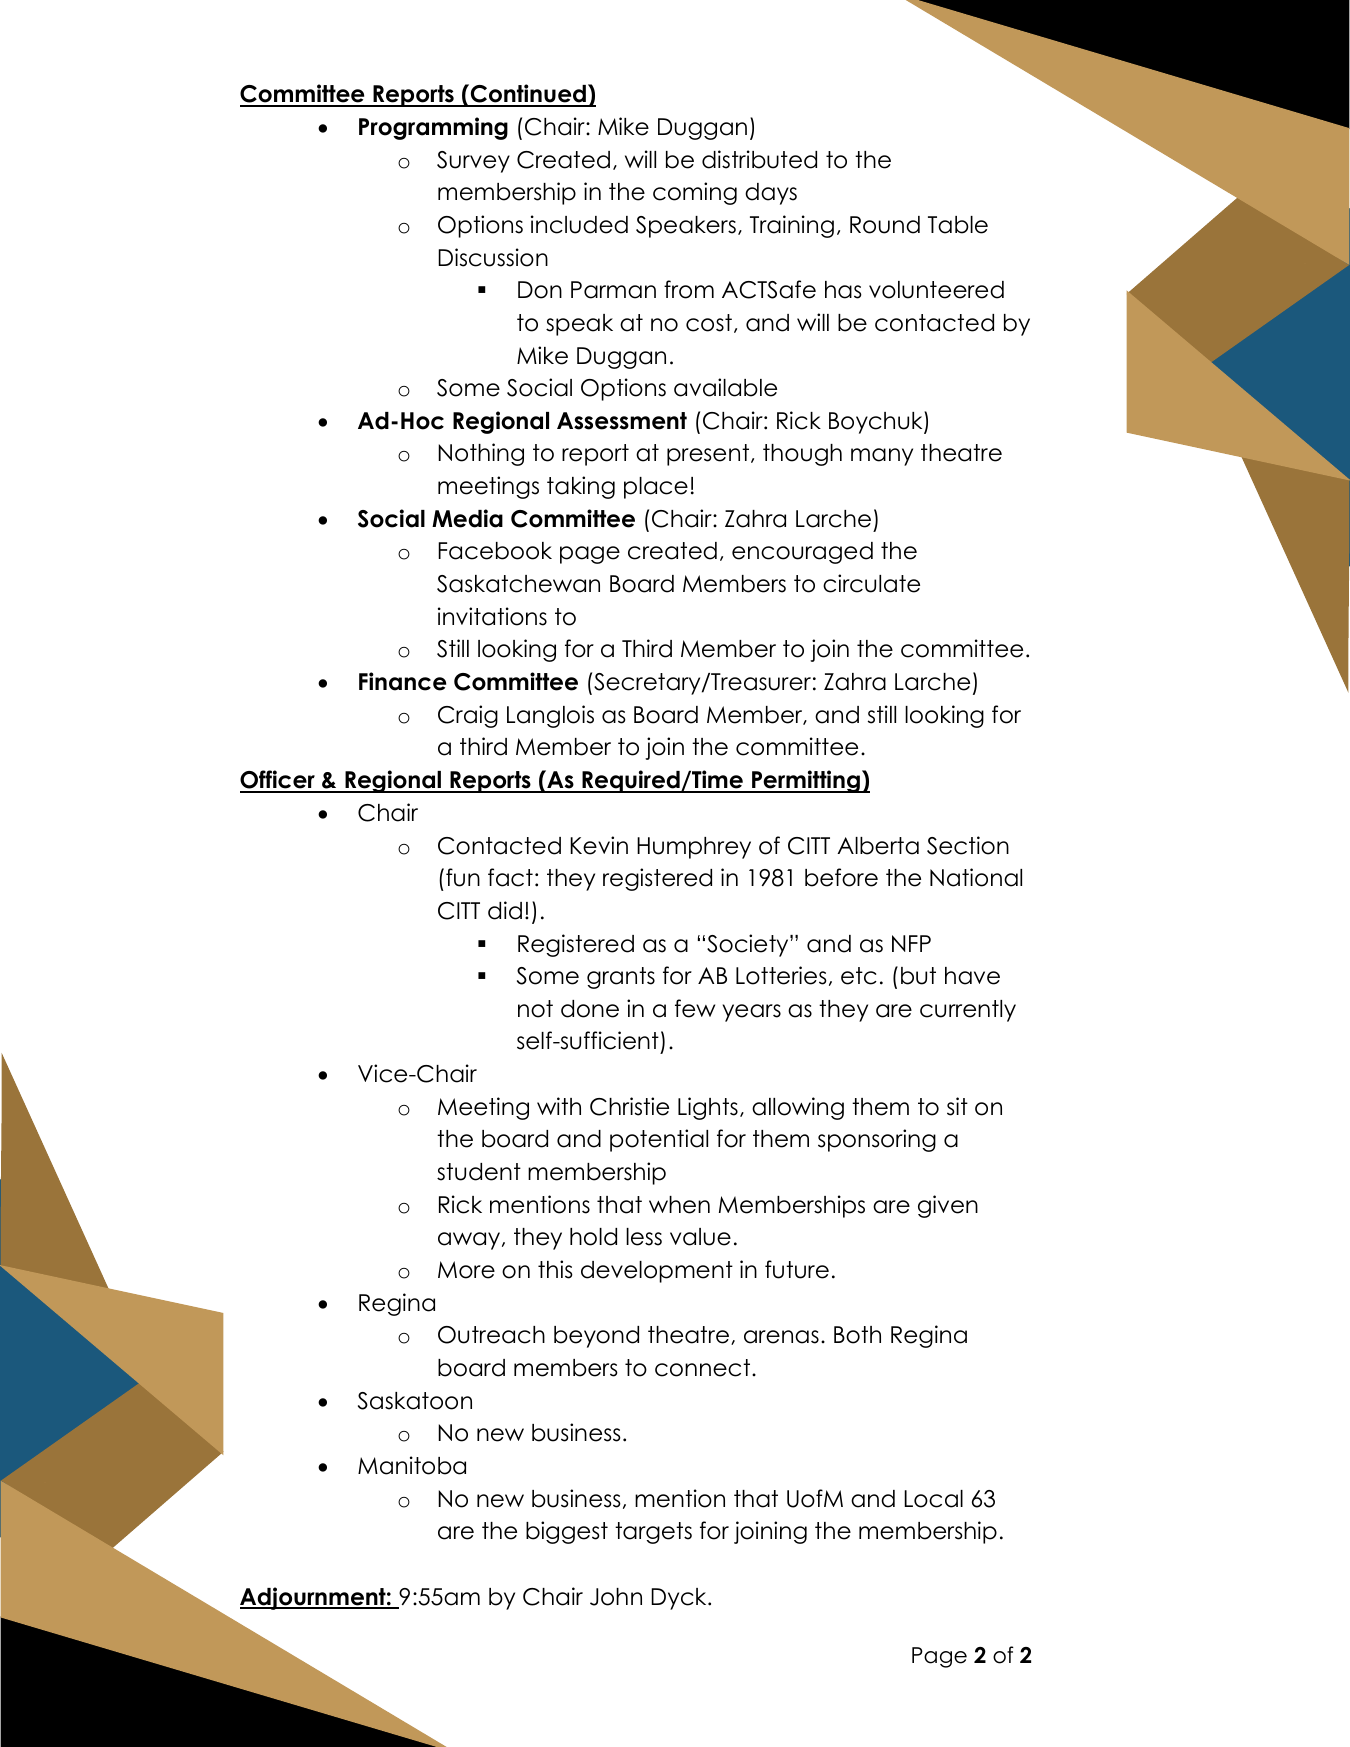 The height and width of the screenshot is (1747, 1350). I want to click on less, so click(644, 1237).
